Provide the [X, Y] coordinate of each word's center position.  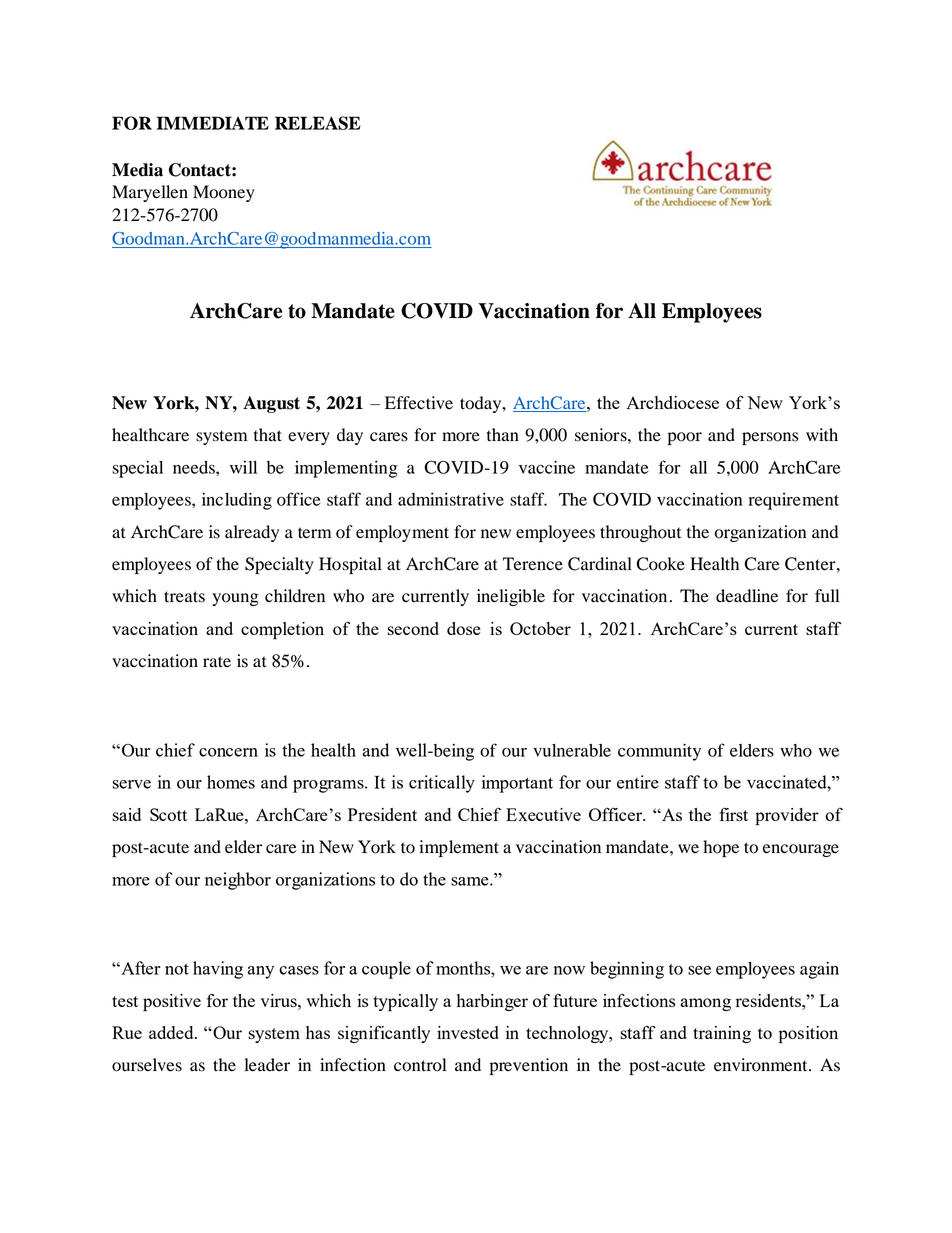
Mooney [224, 193]
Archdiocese [672, 402]
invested [468, 1032]
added [172, 1032]
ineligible [511, 597]
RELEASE [318, 123]
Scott [168, 814]
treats [184, 597]
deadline [747, 596]
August [271, 404]
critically [442, 784]
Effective [419, 403]
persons [770, 438]
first [733, 814]
